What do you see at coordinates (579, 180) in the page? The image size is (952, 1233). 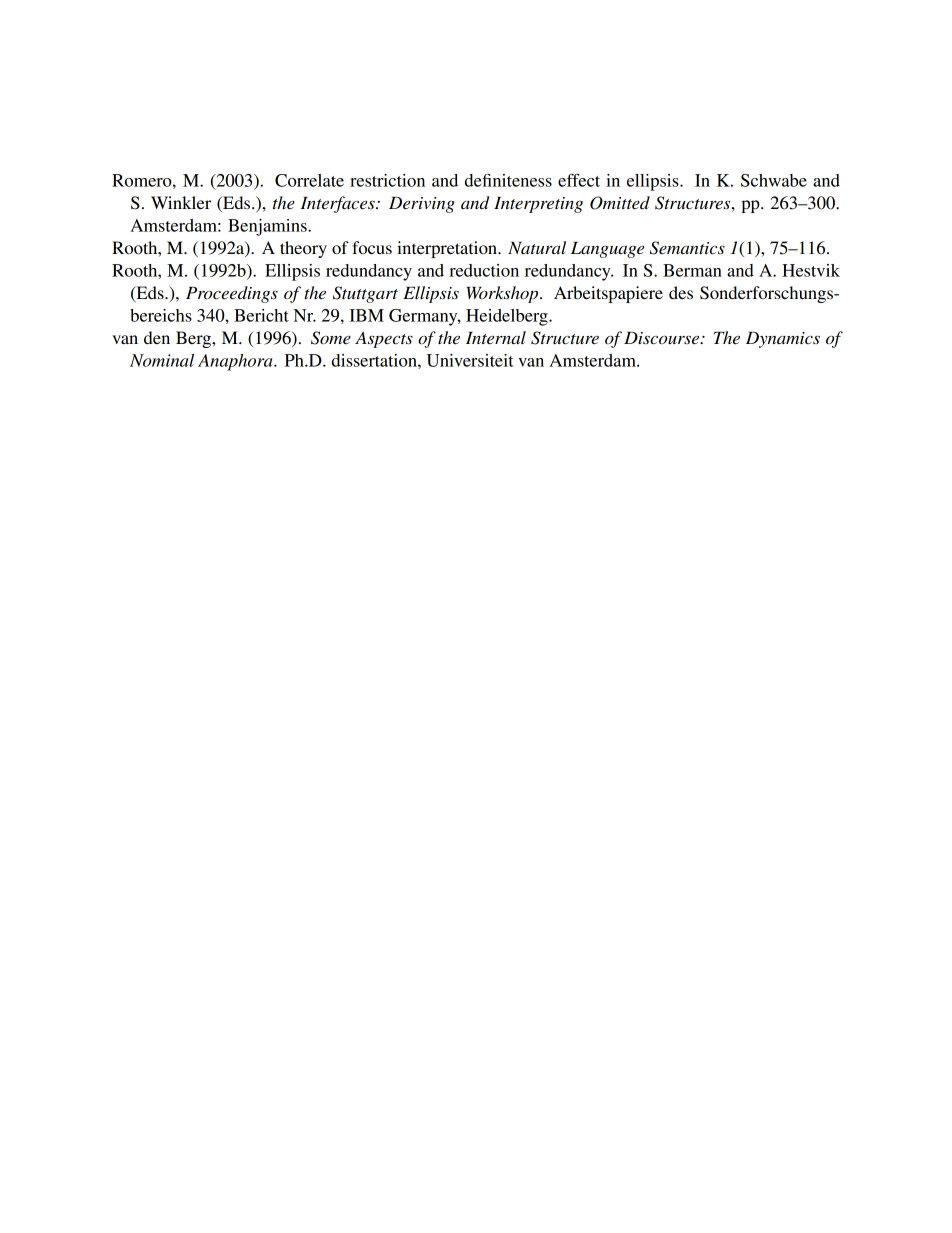 I see `effect` at bounding box center [579, 180].
